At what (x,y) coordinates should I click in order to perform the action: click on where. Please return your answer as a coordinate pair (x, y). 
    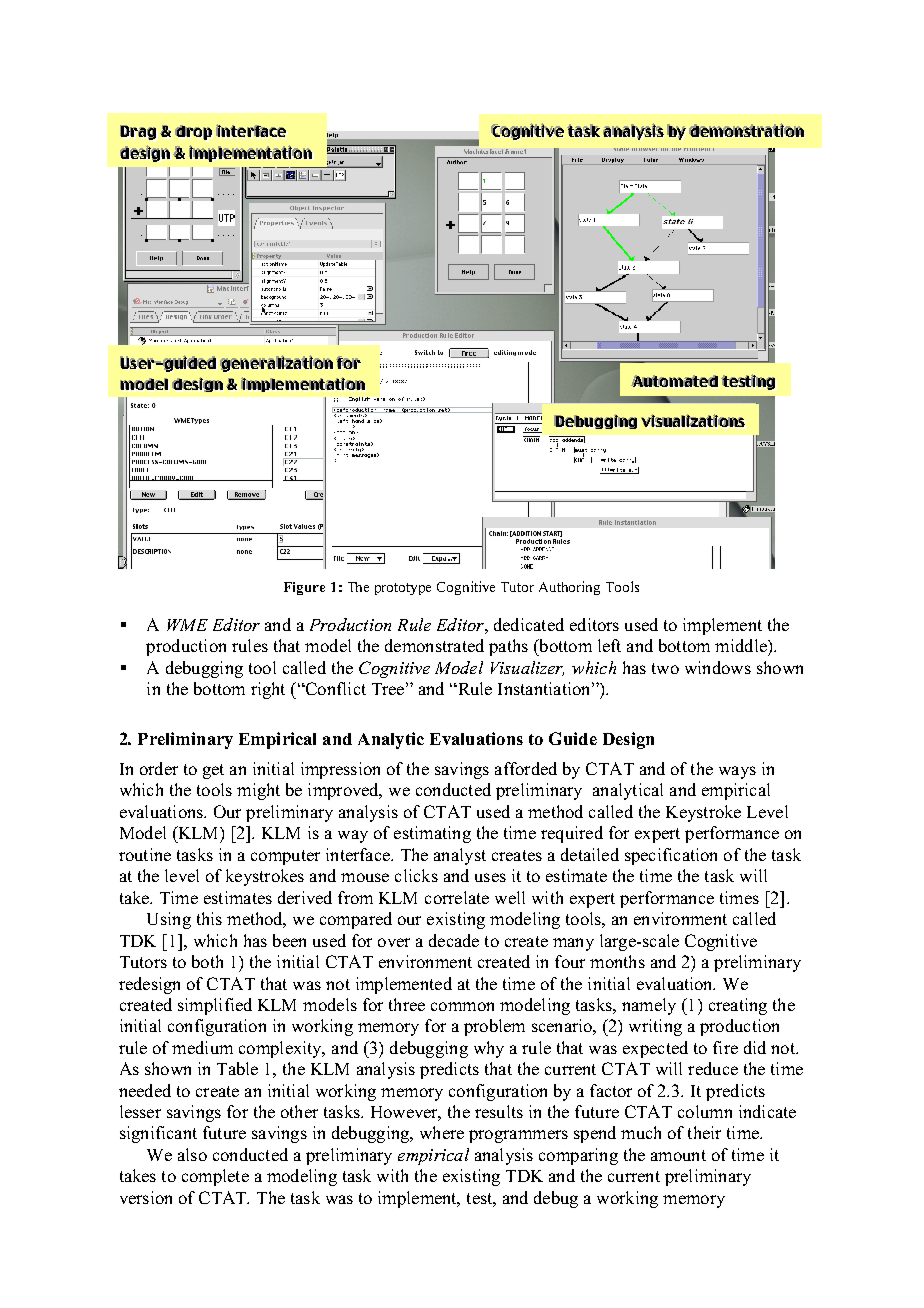
    Looking at the image, I should click on (442, 1132).
